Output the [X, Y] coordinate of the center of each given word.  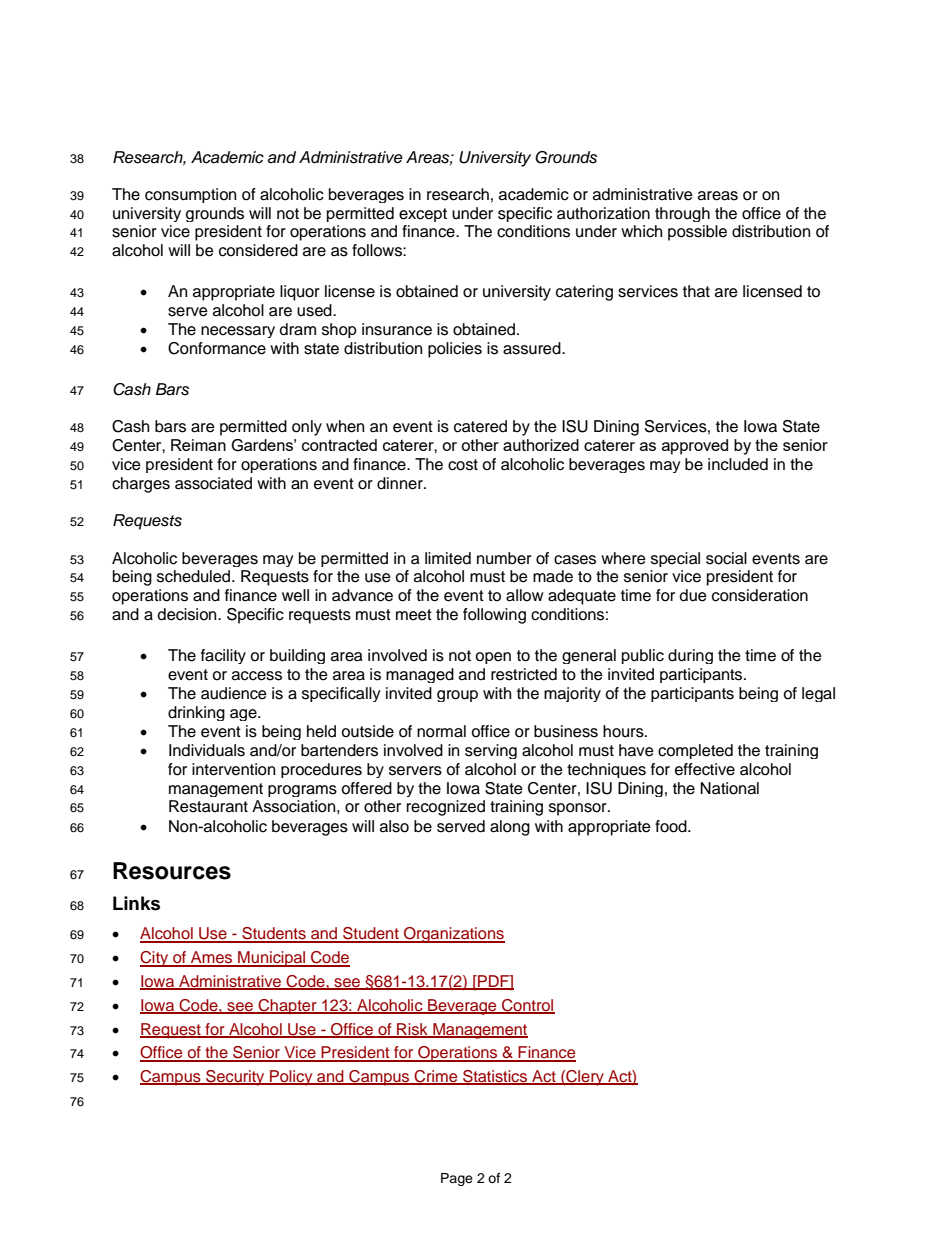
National [729, 788]
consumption [190, 195]
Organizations [453, 935]
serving [491, 751]
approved [695, 447]
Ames [212, 958]
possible [697, 233]
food [672, 826]
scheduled [195, 576]
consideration [760, 595]
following [494, 616]
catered [480, 426]
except [423, 215]
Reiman [198, 445]
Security [235, 1078]
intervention [233, 769]
